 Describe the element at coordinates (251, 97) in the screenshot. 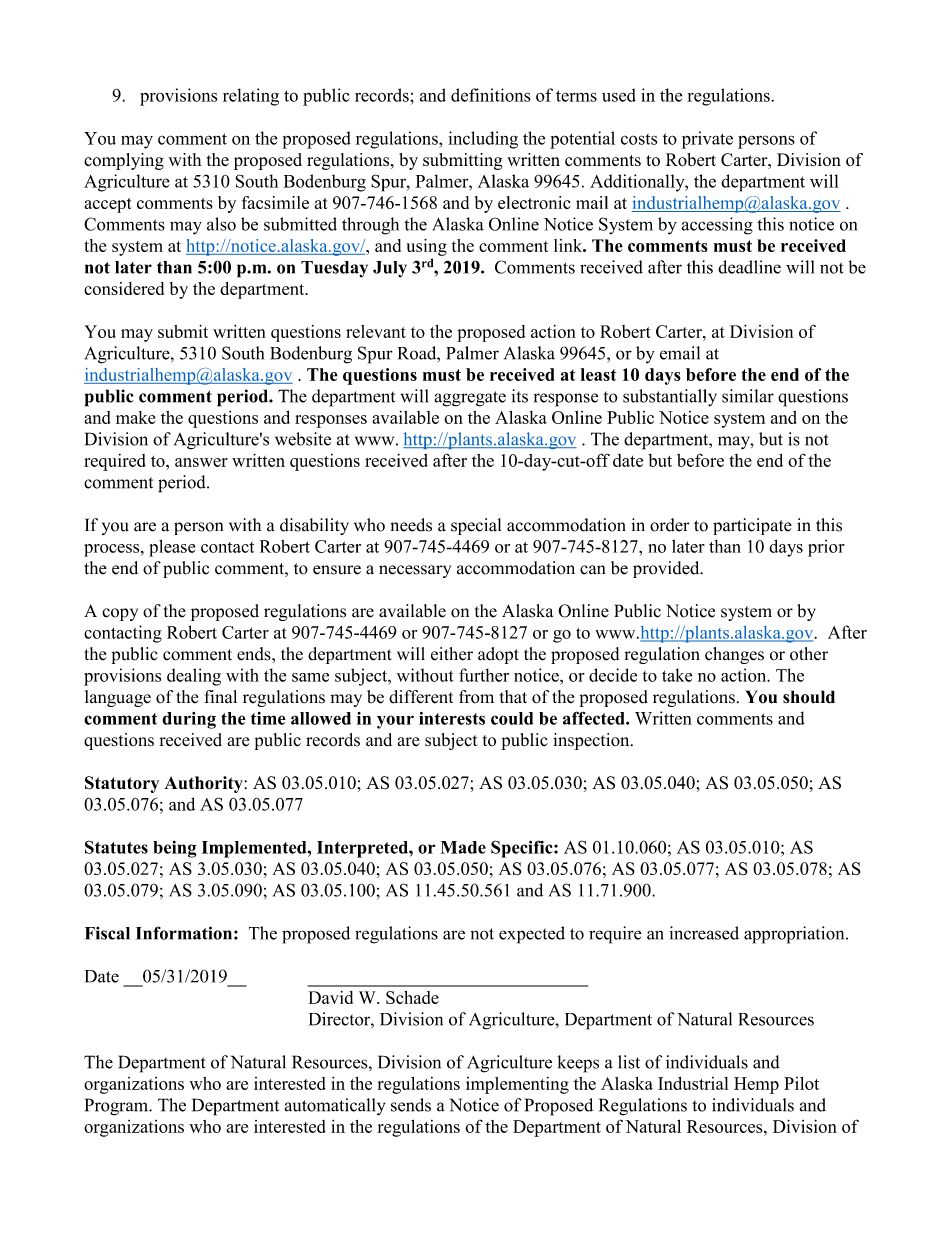

I see `relating` at that location.
